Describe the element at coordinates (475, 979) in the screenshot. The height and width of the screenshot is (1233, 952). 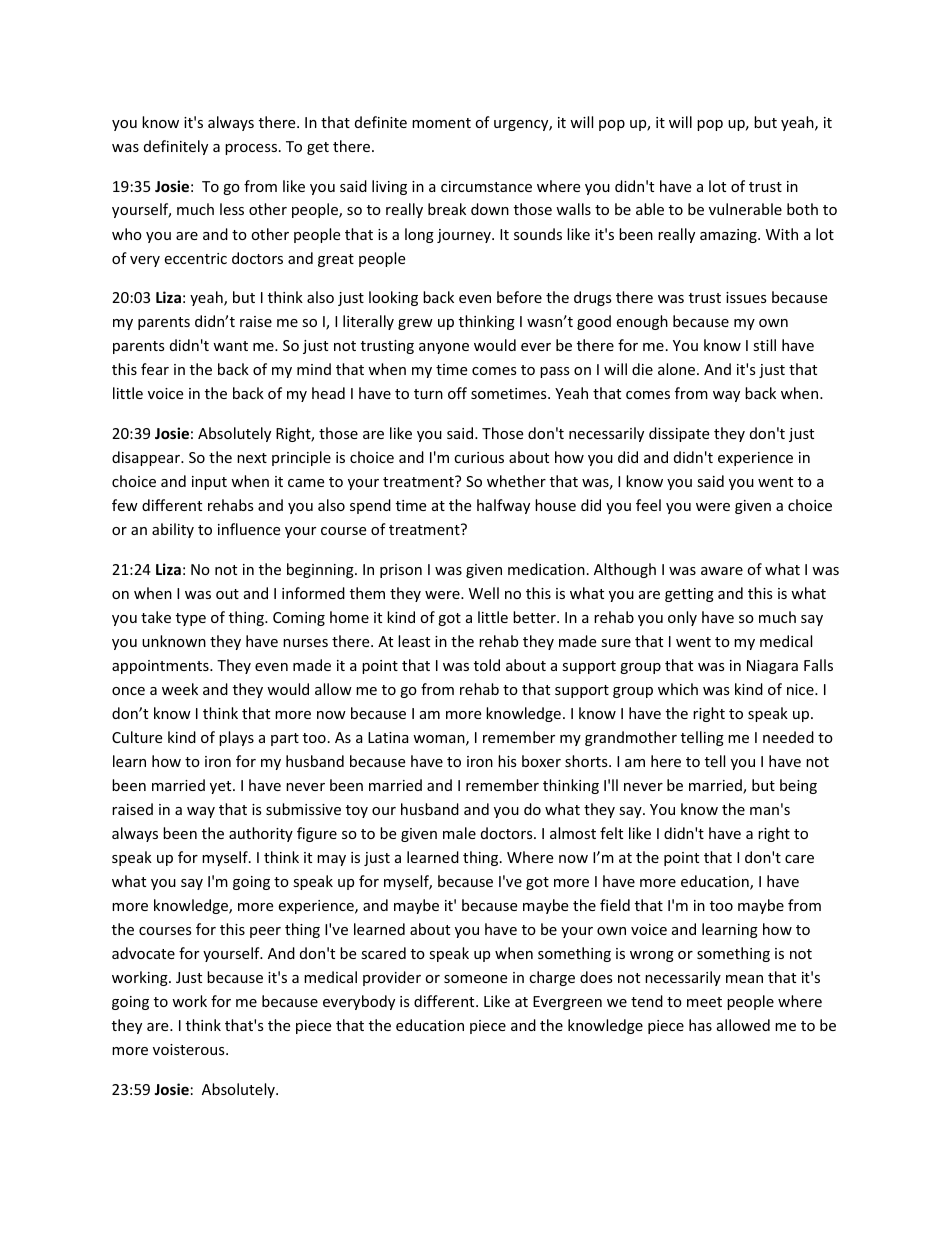
I see `someone` at that location.
